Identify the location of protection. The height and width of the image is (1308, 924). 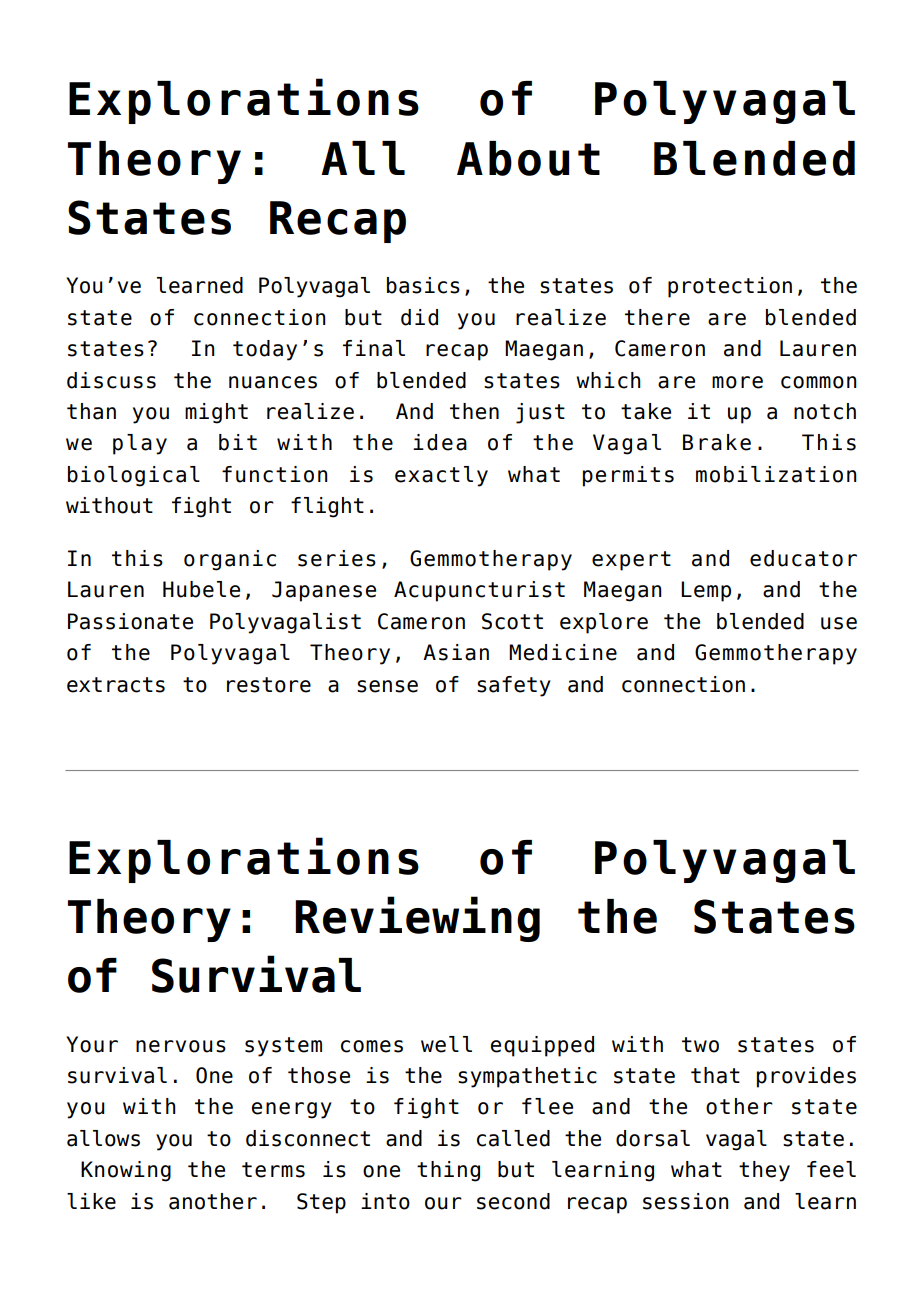
(730, 287).
